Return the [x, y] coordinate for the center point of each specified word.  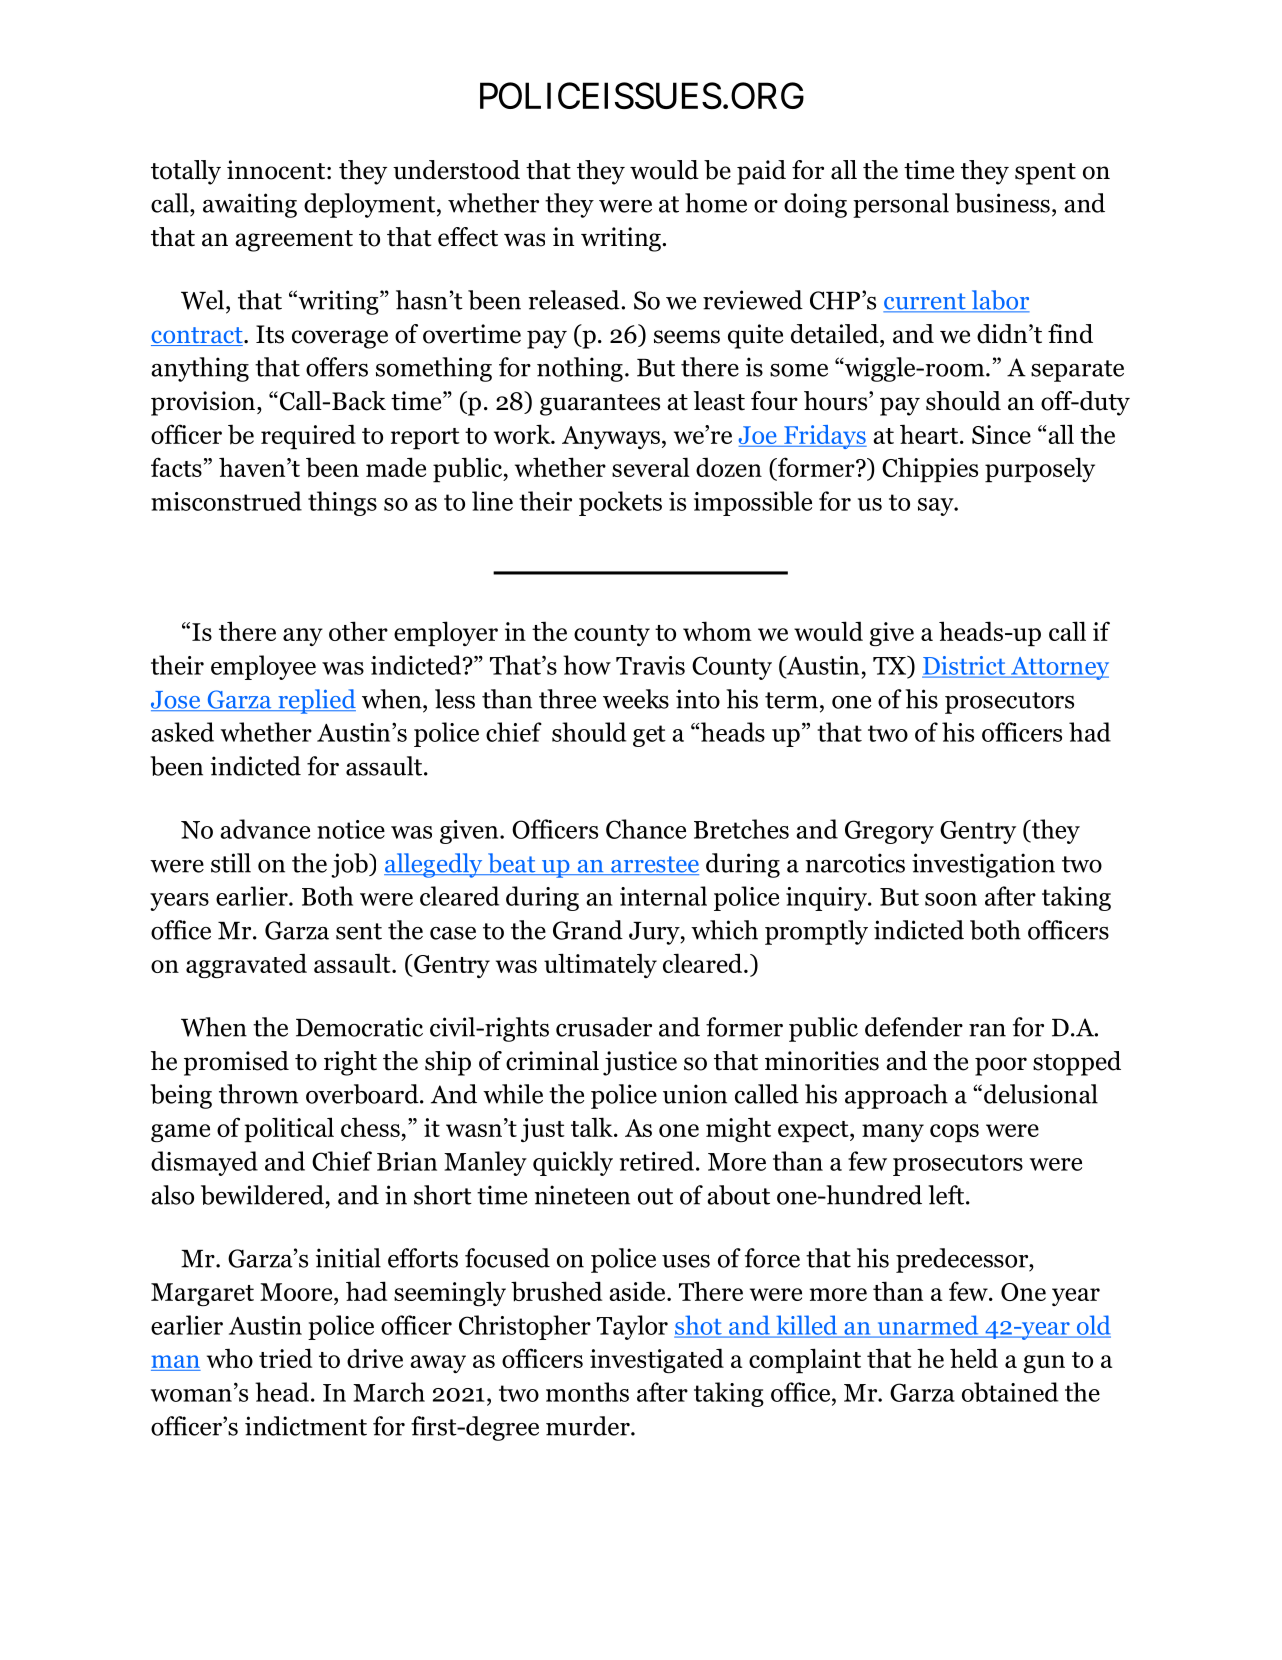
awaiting [250, 205]
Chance [646, 829]
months [587, 1392]
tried [286, 1358]
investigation [983, 865]
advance [265, 829]
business [1002, 203]
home [716, 203]
